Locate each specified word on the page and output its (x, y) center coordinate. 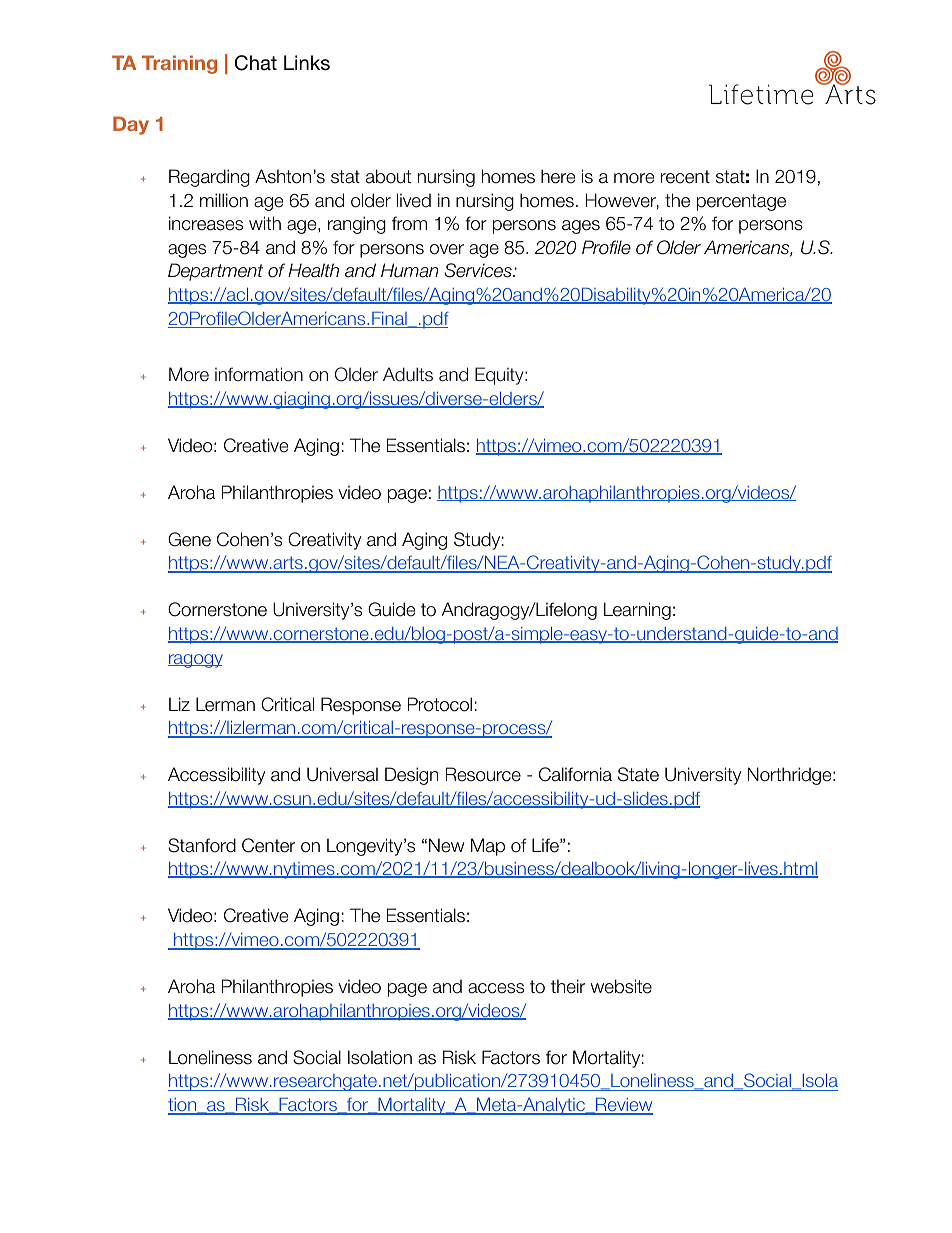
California (575, 774)
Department (215, 272)
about (388, 176)
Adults (408, 374)
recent (685, 177)
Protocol (440, 704)
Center (268, 845)
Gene (189, 539)
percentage (741, 202)
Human (410, 270)
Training (179, 64)
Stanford (202, 845)
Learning (637, 611)
